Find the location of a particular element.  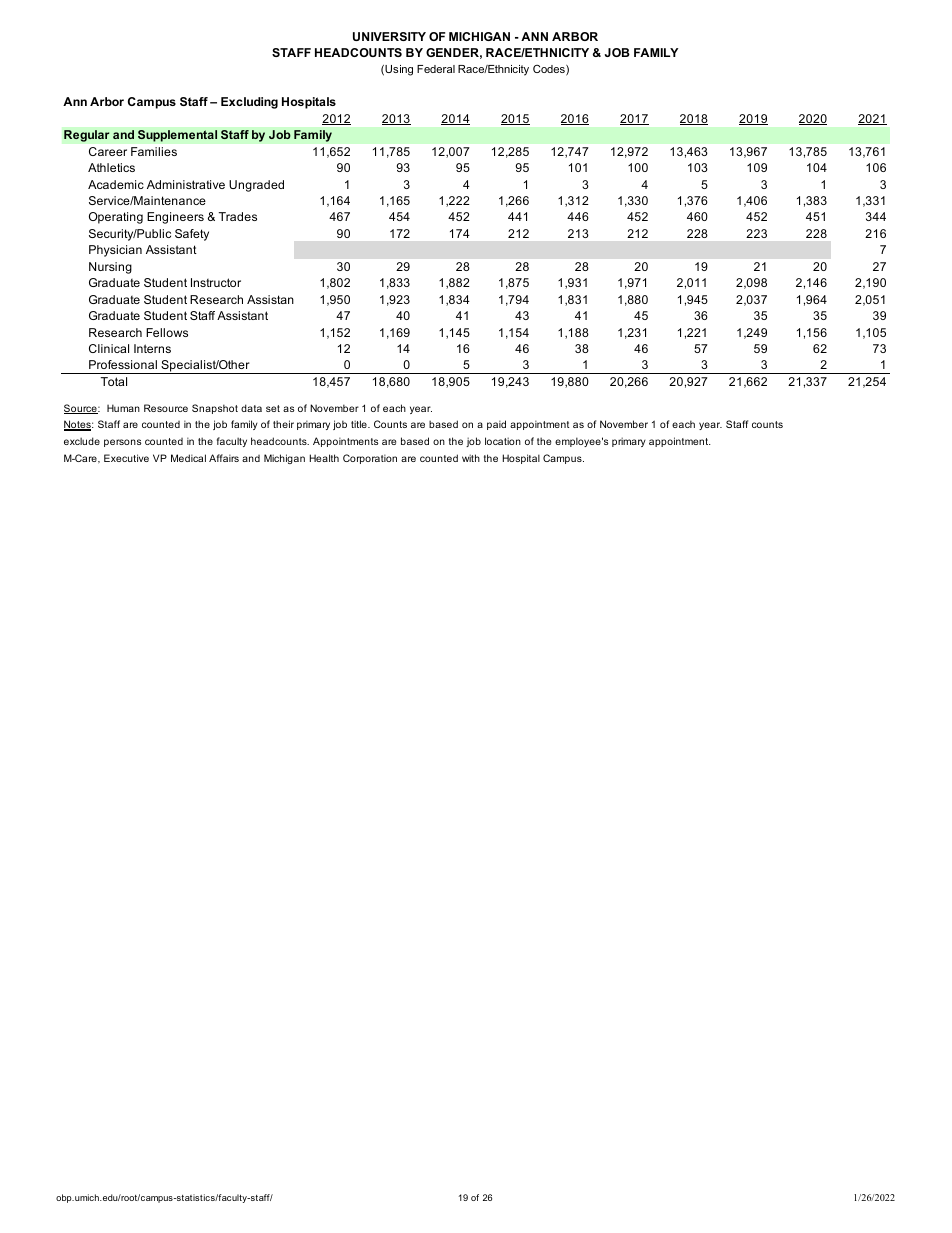

Administrative is located at coordinates (186, 184).
